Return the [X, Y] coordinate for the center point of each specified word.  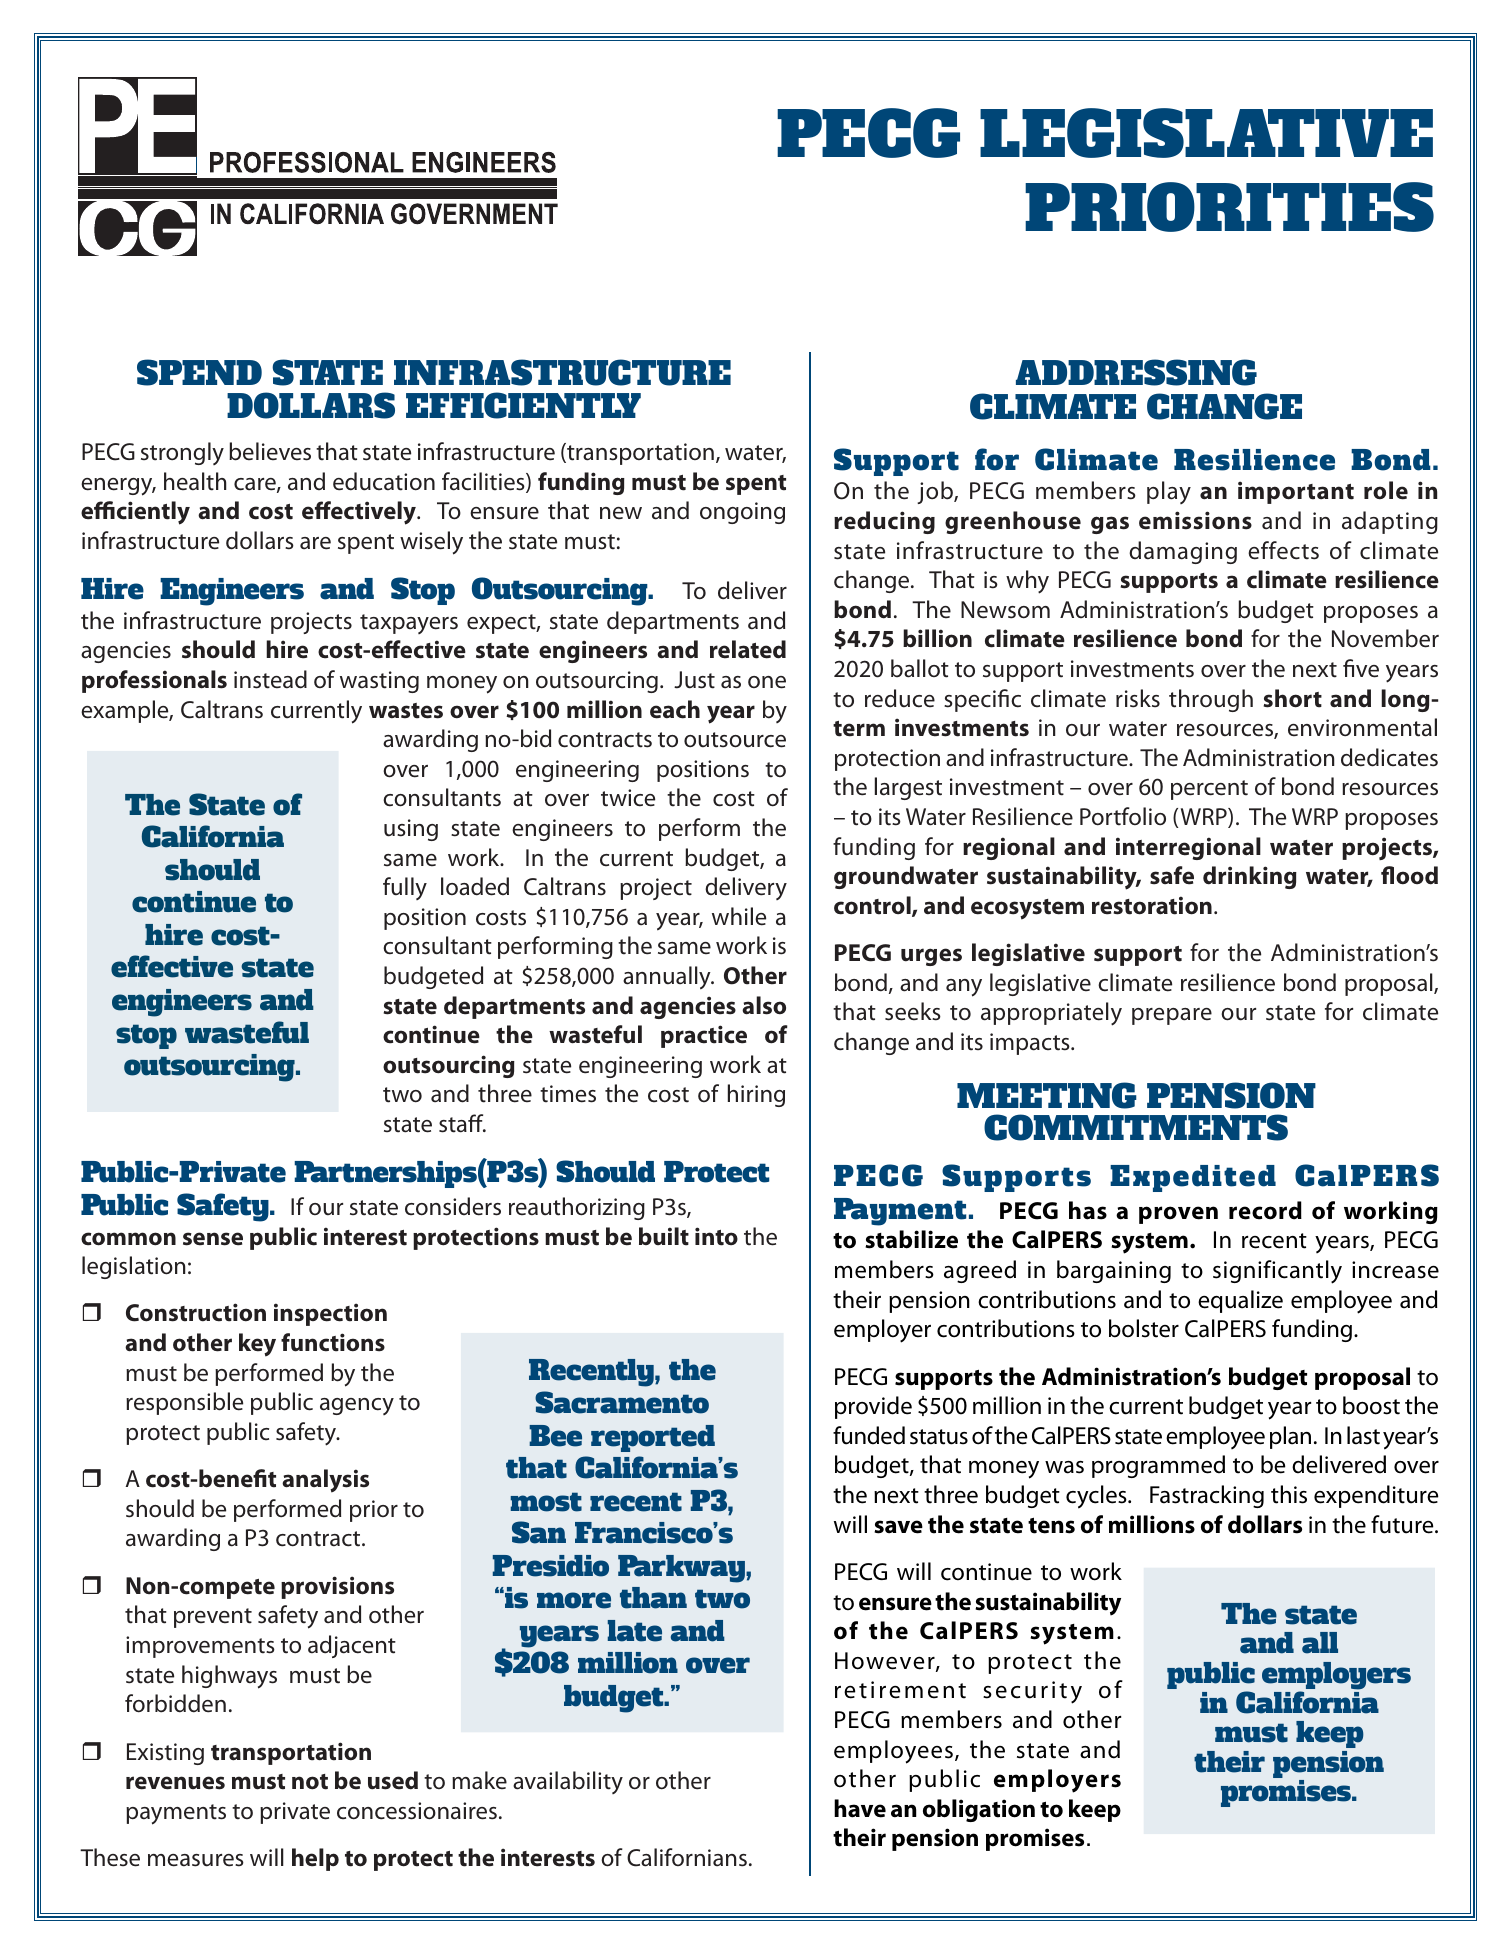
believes [270, 451]
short [1293, 698]
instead [270, 679]
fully [405, 888]
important [1296, 492]
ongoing [742, 513]
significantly [1277, 1272]
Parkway [682, 1569]
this [1289, 1494]
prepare [1172, 1016]
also [764, 1005]
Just [694, 680]
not [310, 1782]
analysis [325, 1481]
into [716, 1236]
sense [213, 1239]
